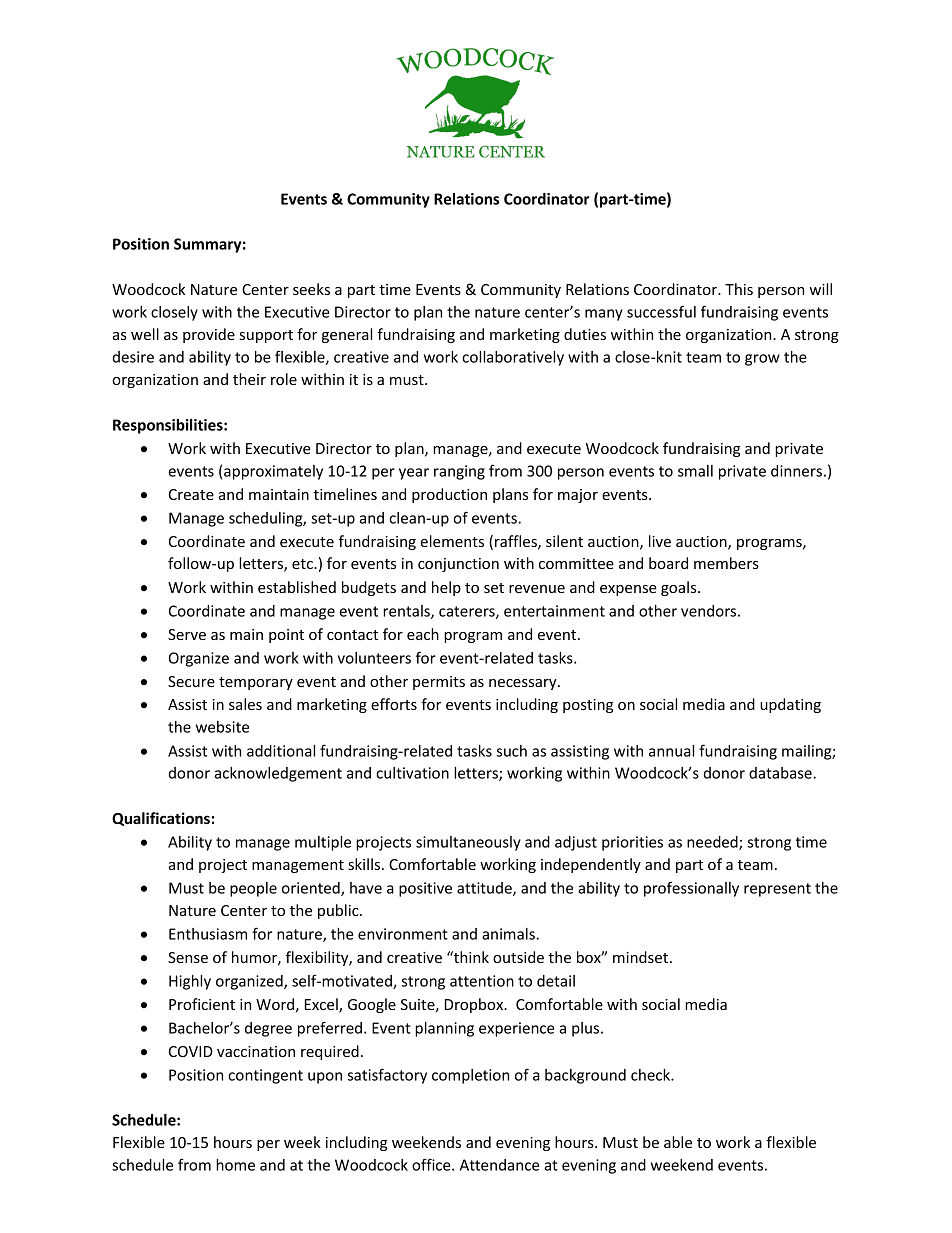 This screenshot has width=952, height=1233. What do you see at coordinates (253, 889) in the screenshot?
I see `people` at bounding box center [253, 889].
